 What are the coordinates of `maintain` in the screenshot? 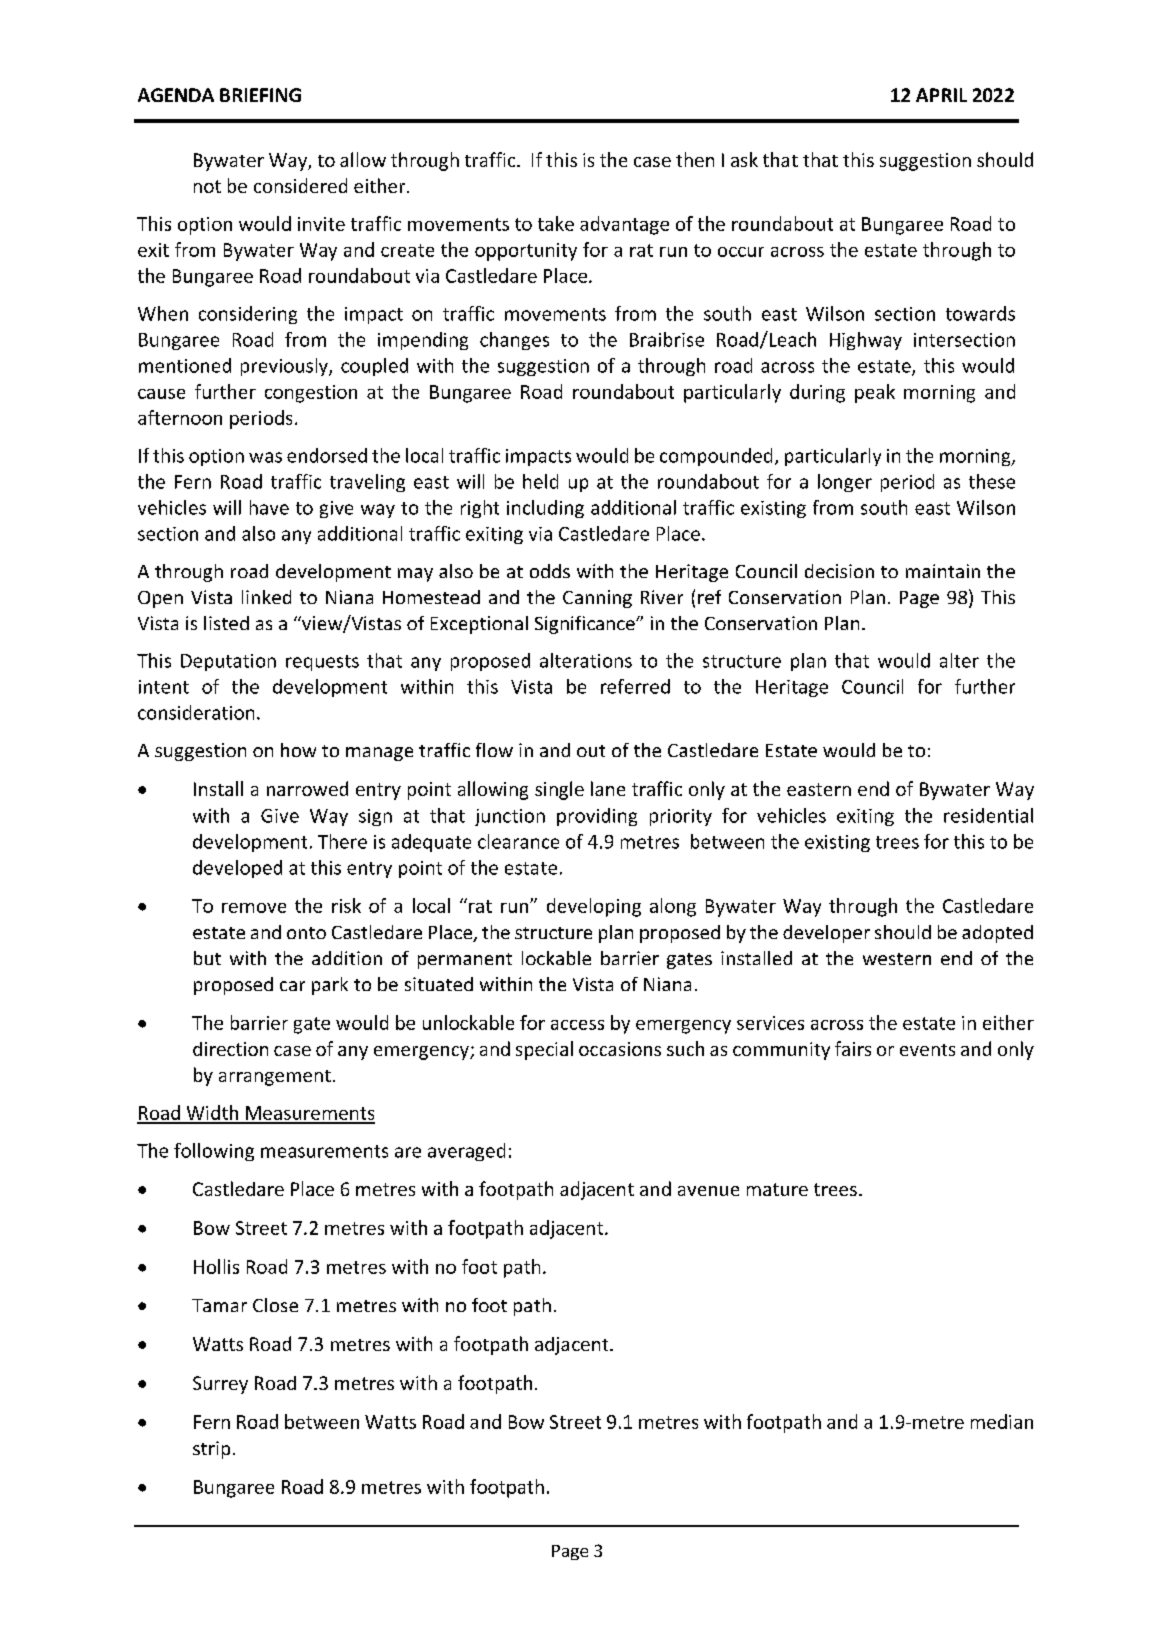 It's located at (943, 571).
